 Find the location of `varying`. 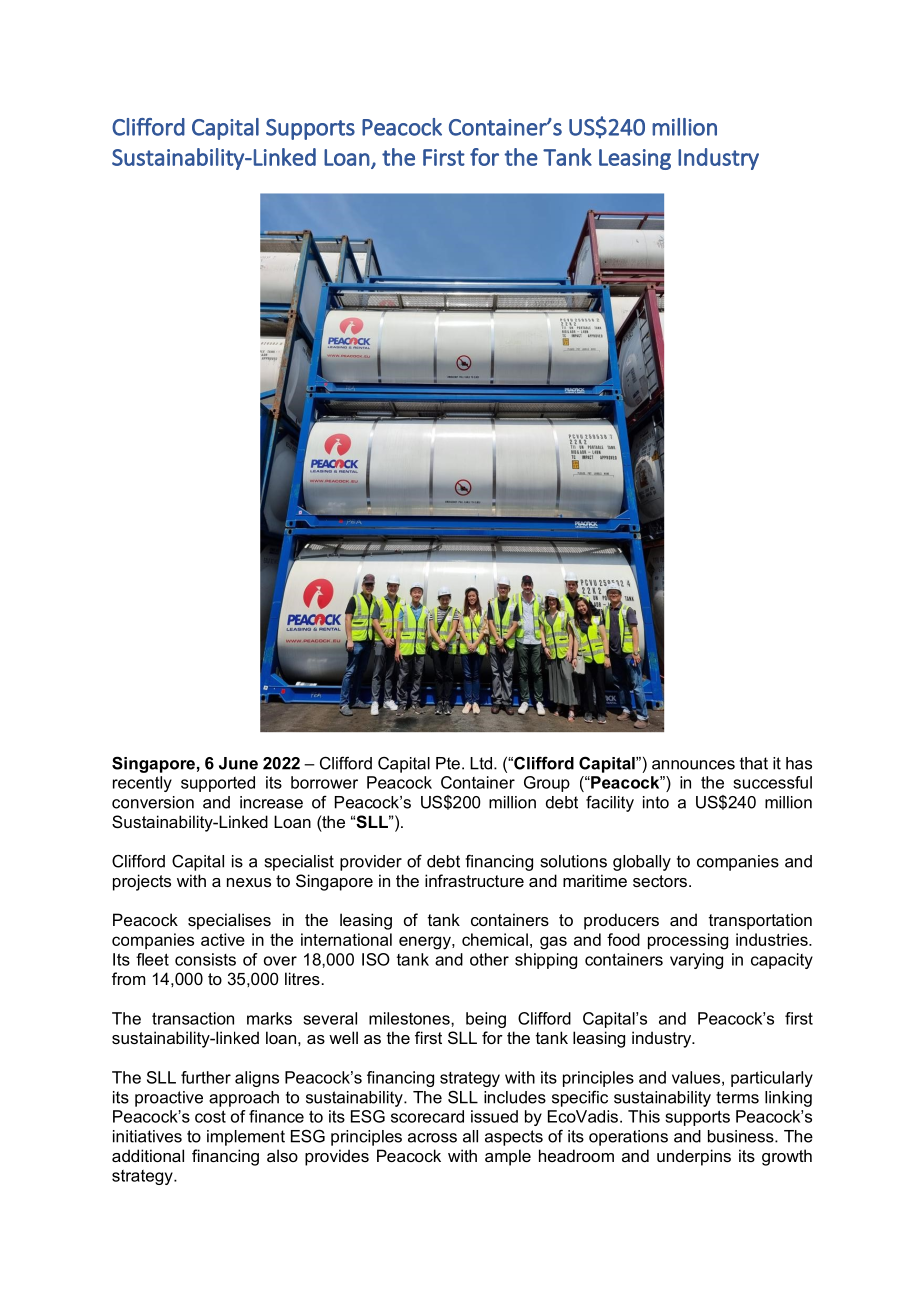

varying is located at coordinates (696, 961).
